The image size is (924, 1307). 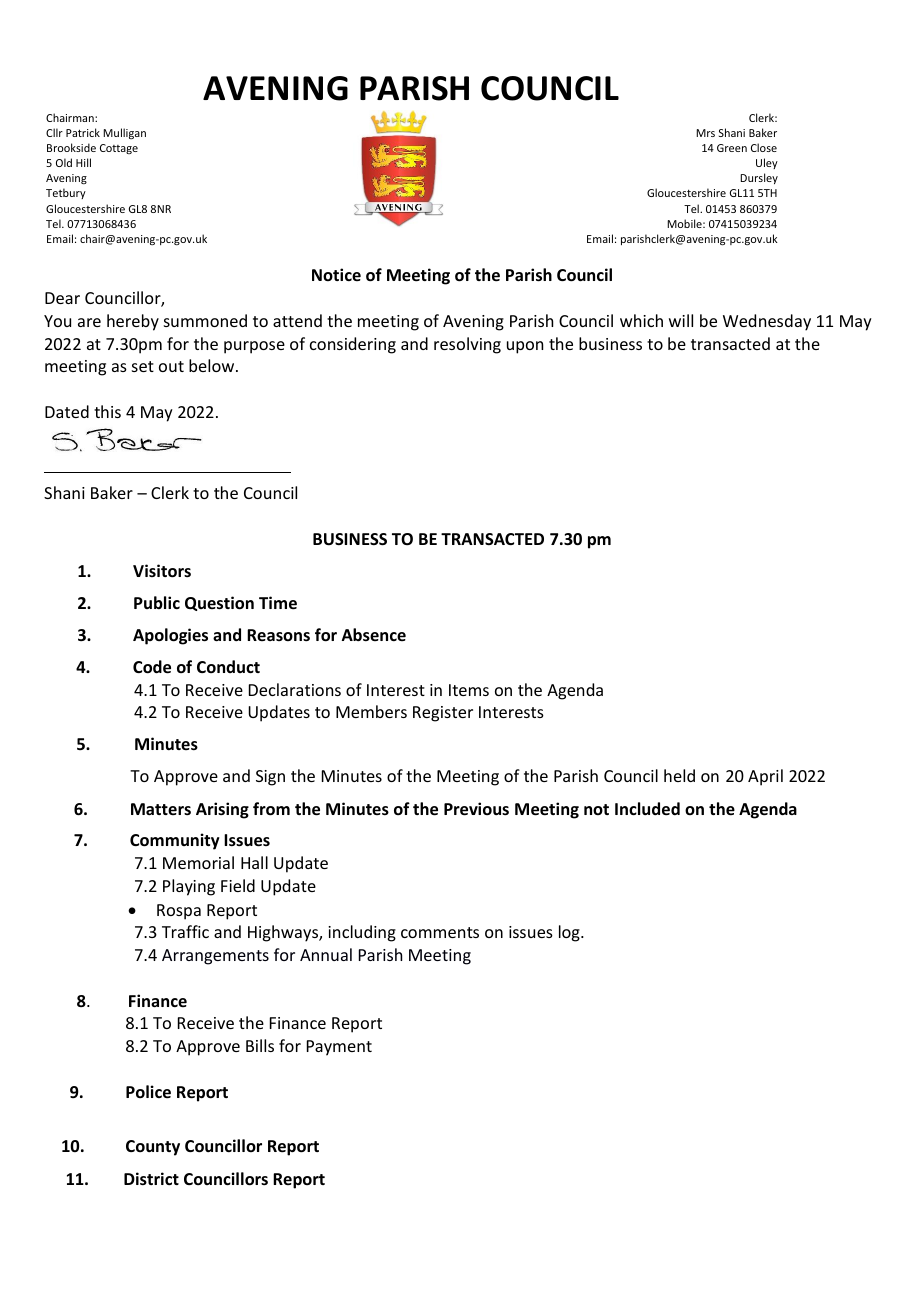 I want to click on will, so click(x=681, y=320).
